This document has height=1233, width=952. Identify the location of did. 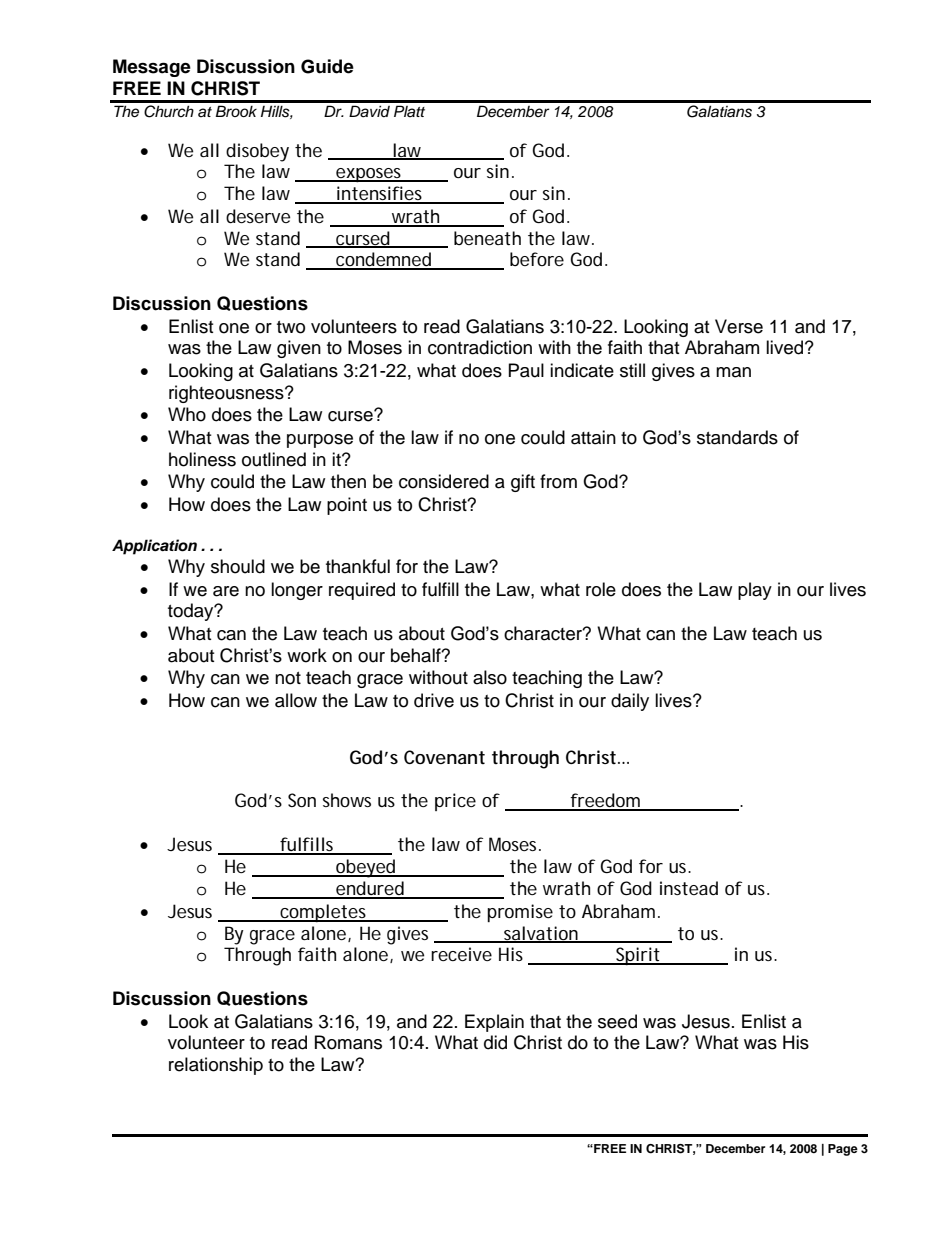
(495, 1042).
